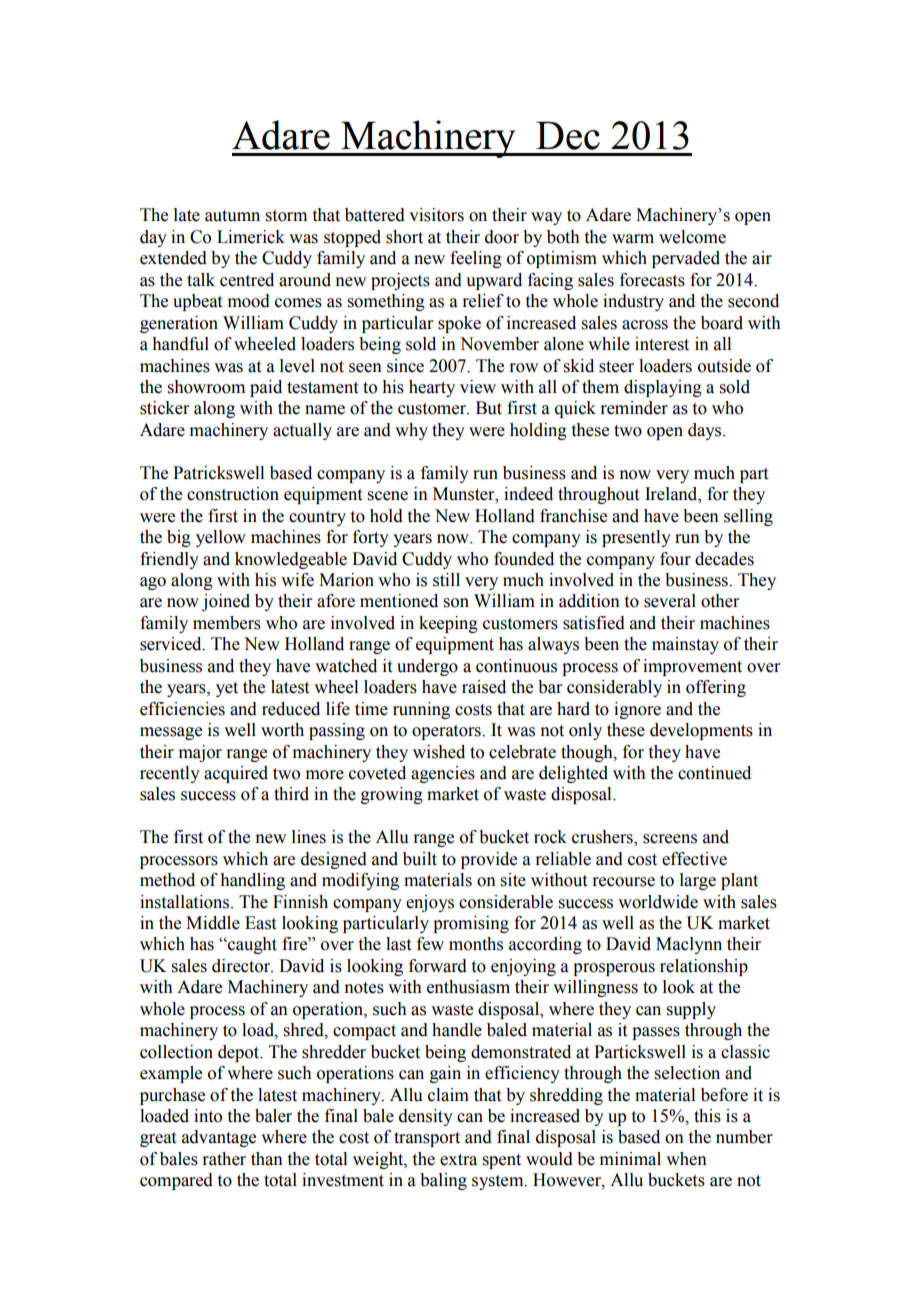 Image resolution: width=924 pixels, height=1308 pixels. What do you see at coordinates (221, 538) in the screenshot?
I see `yellow` at bounding box center [221, 538].
